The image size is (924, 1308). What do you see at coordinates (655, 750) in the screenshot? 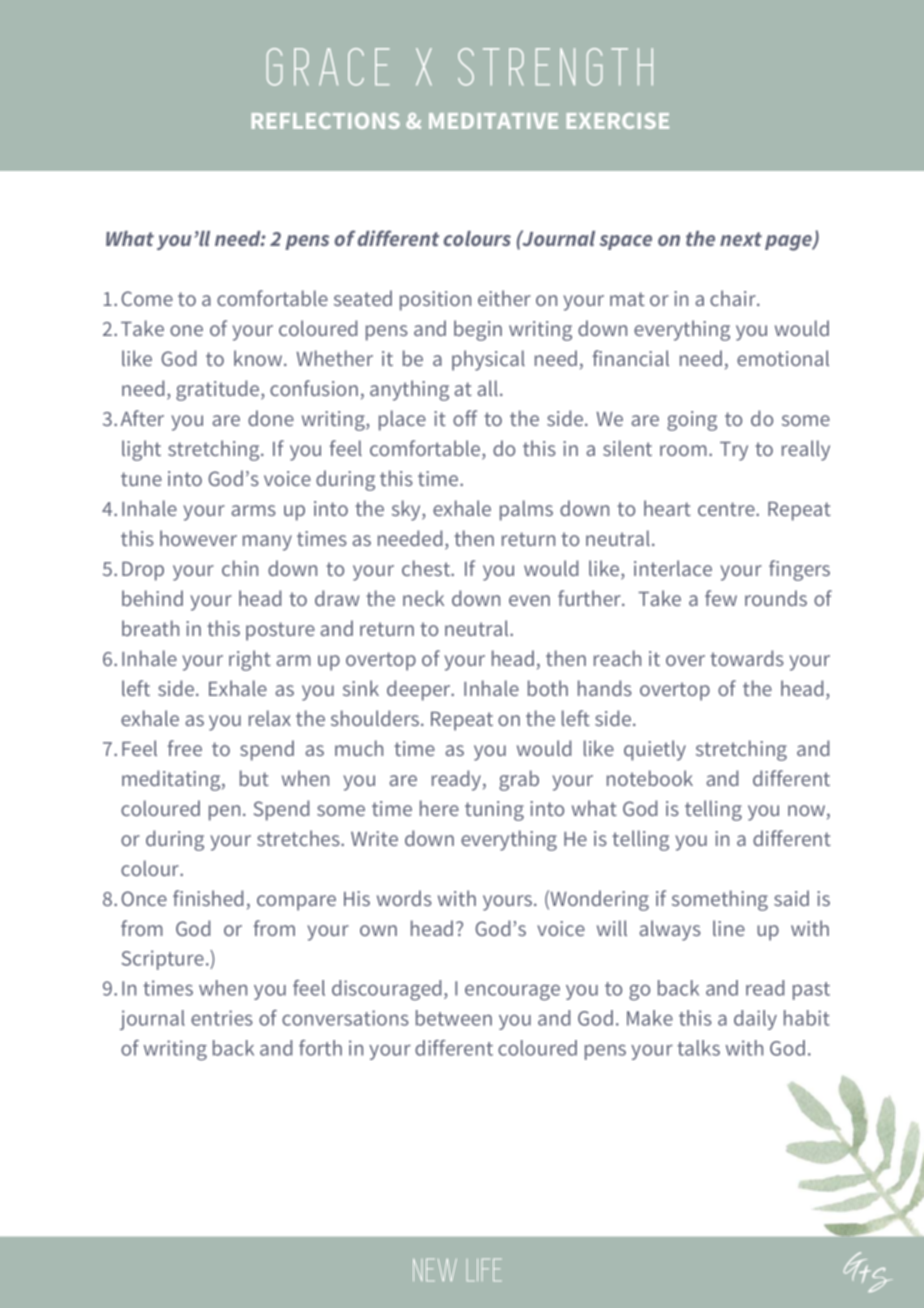
I see `quietly` at bounding box center [655, 750].
